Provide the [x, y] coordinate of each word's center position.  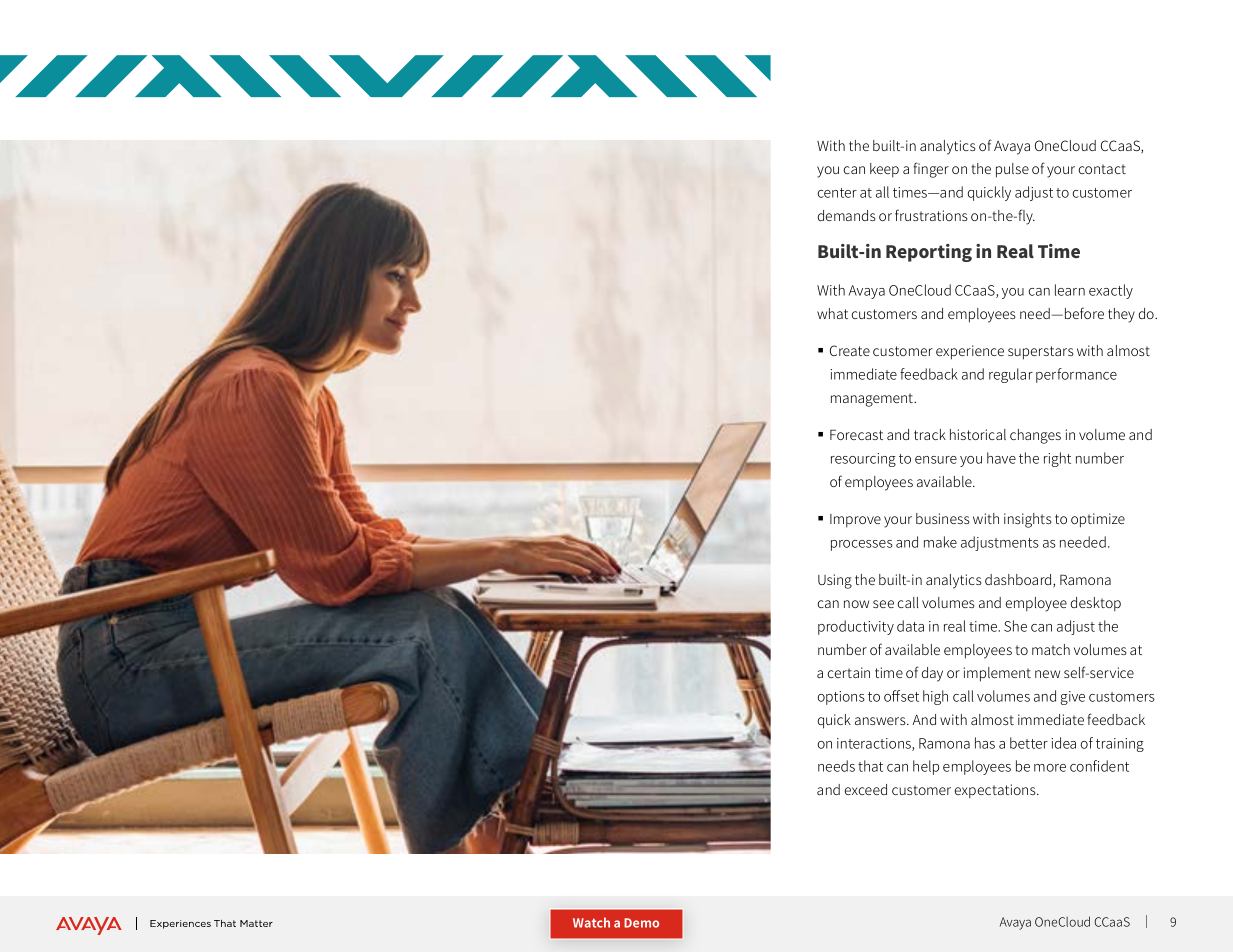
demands [847, 215]
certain [848, 672]
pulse [1012, 170]
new [1047, 674]
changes [1035, 436]
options [841, 698]
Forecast [856, 434]
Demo [641, 923]
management [873, 400]
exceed [865, 789]
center [837, 193]
